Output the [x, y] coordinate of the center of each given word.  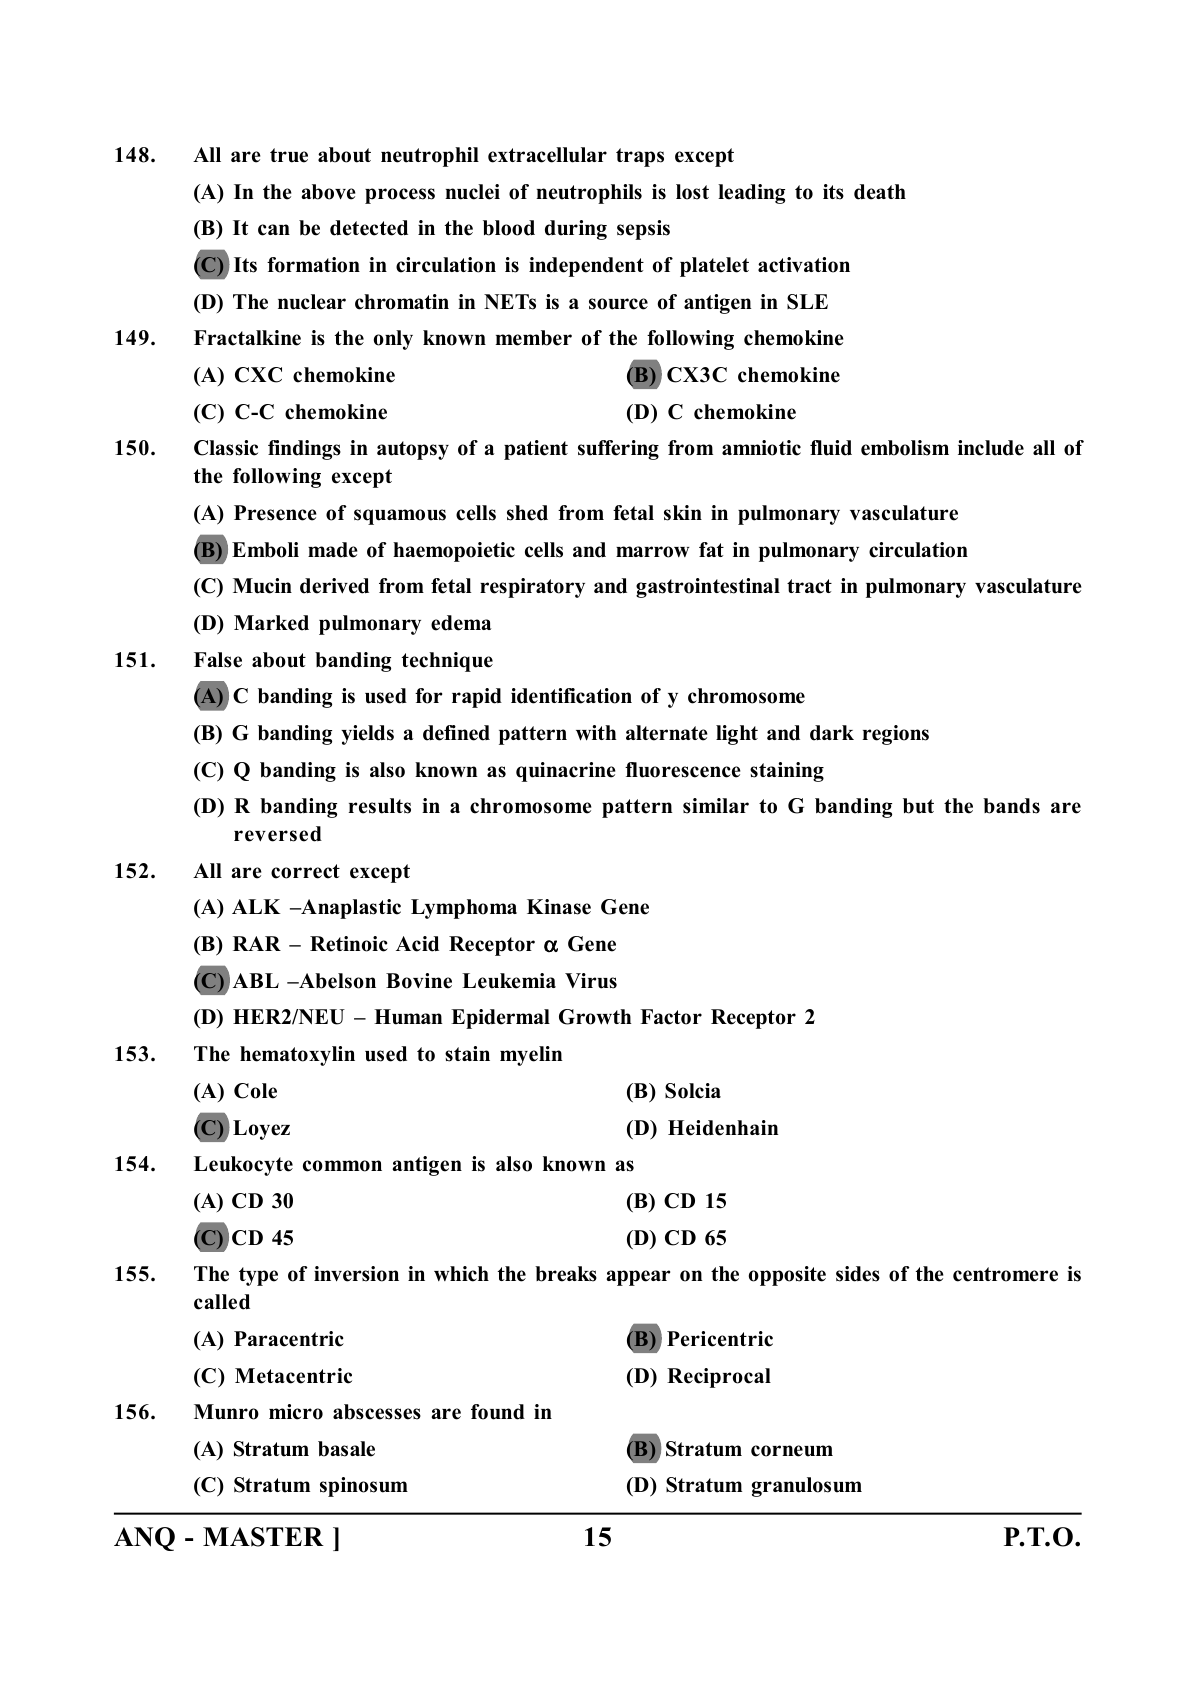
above [328, 192]
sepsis [643, 230]
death [880, 192]
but [918, 806]
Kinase [559, 907]
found [498, 1412]
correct [305, 871]
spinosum [364, 1487]
